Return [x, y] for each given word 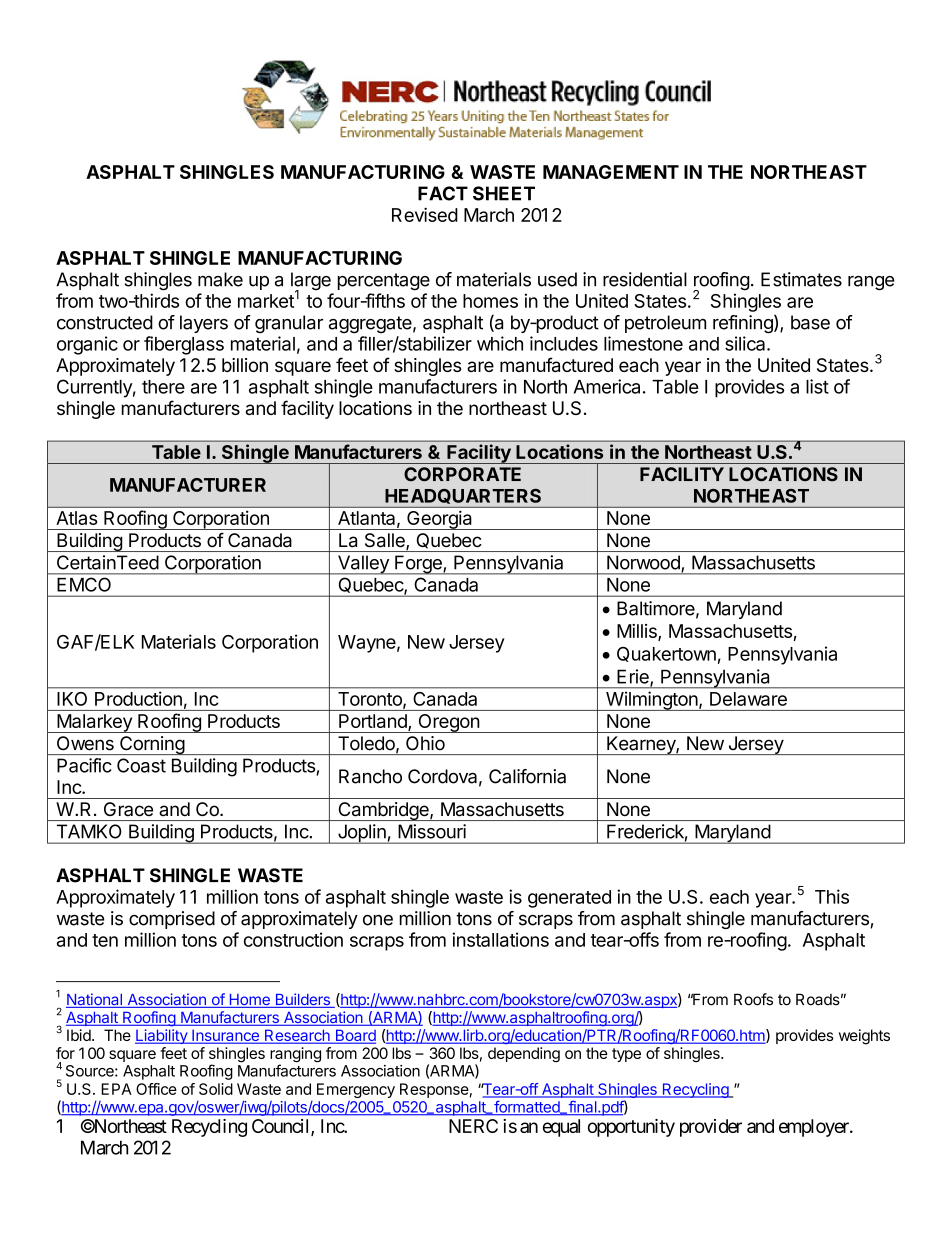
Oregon [448, 723]
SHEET [504, 193]
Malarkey [94, 723]
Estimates [801, 279]
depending [524, 1055]
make [220, 279]
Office [156, 1089]
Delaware [748, 699]
